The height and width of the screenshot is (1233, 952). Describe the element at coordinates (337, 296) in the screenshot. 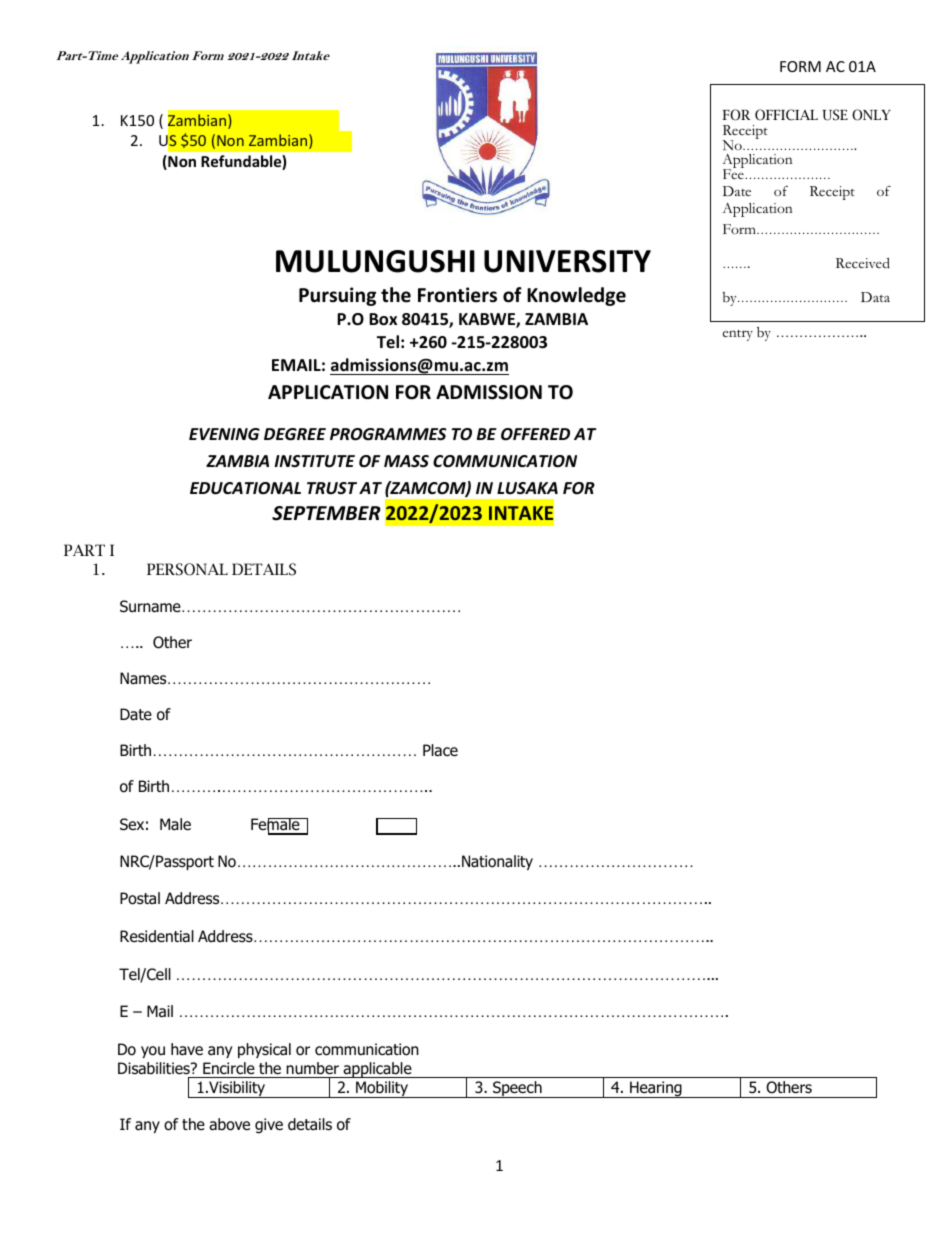

I see `Pursuing` at that location.
